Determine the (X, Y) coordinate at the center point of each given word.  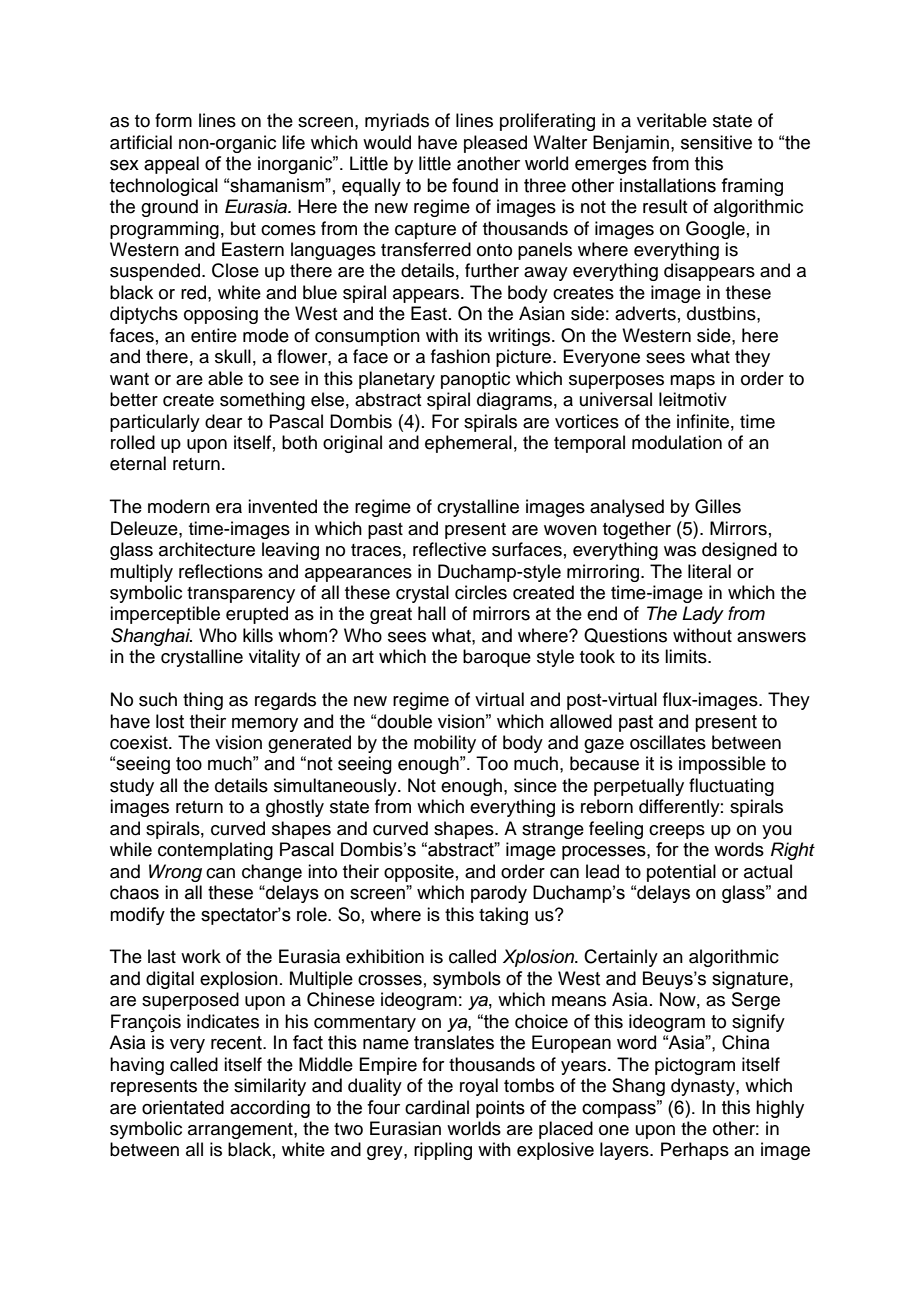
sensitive (716, 142)
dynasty (704, 1087)
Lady (703, 615)
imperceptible (165, 615)
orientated (183, 1107)
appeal (171, 165)
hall (432, 613)
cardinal (437, 1107)
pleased (495, 144)
